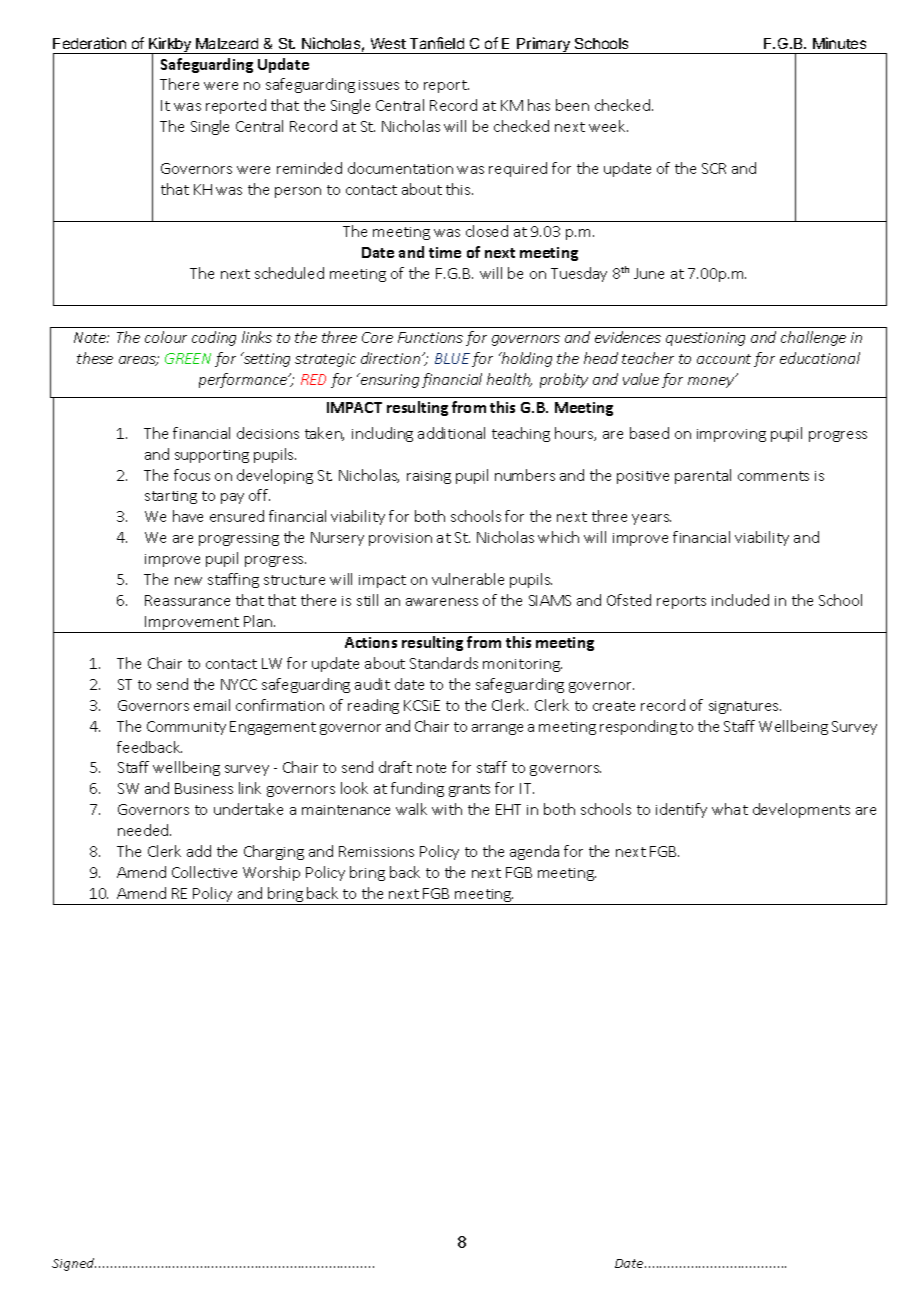 The image size is (924, 1308). Describe the element at coordinates (379, 85) in the screenshot. I see `issues` at that location.
